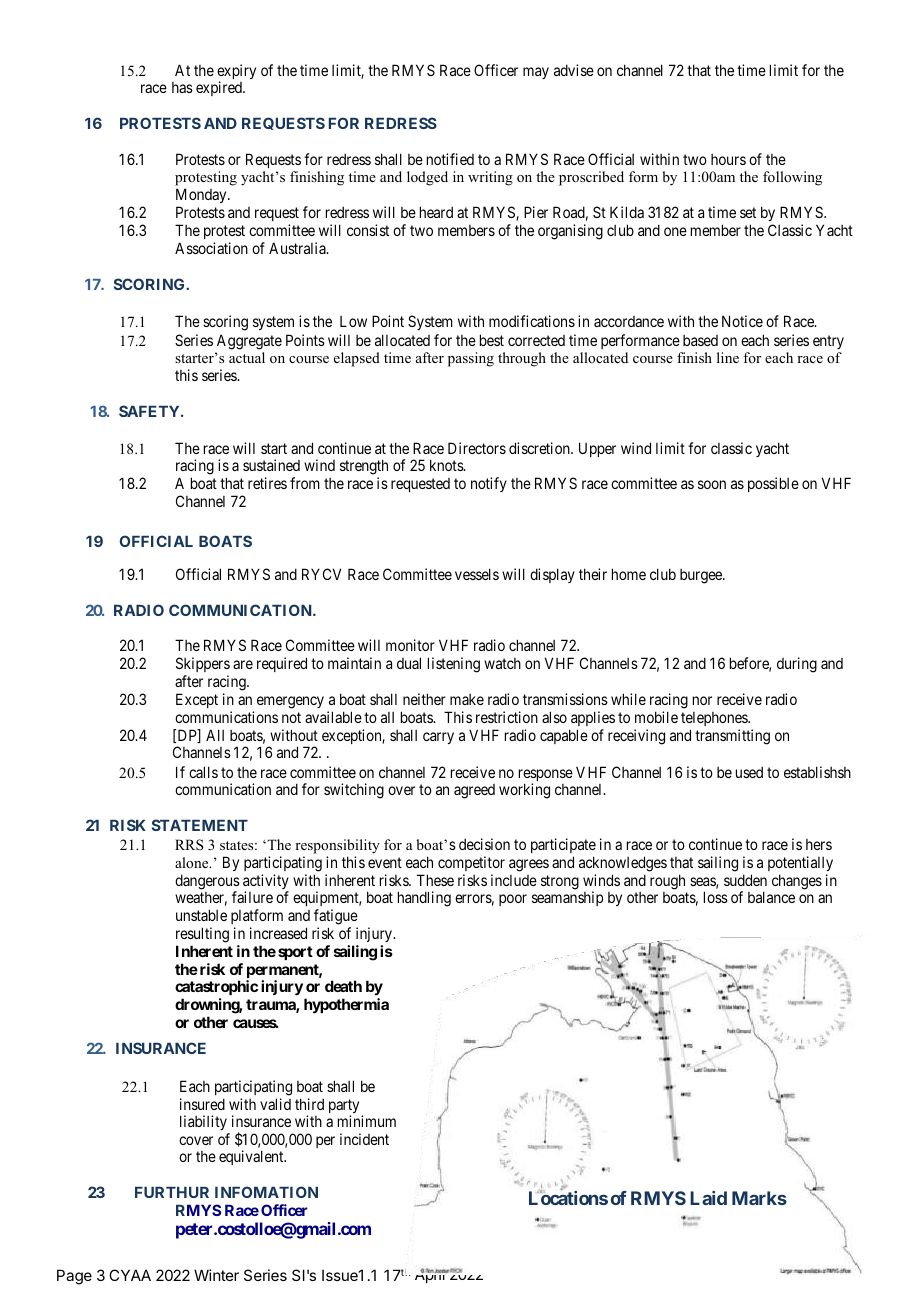  Describe the element at coordinates (193, 862) in the screenshot. I see `alone` at that location.
